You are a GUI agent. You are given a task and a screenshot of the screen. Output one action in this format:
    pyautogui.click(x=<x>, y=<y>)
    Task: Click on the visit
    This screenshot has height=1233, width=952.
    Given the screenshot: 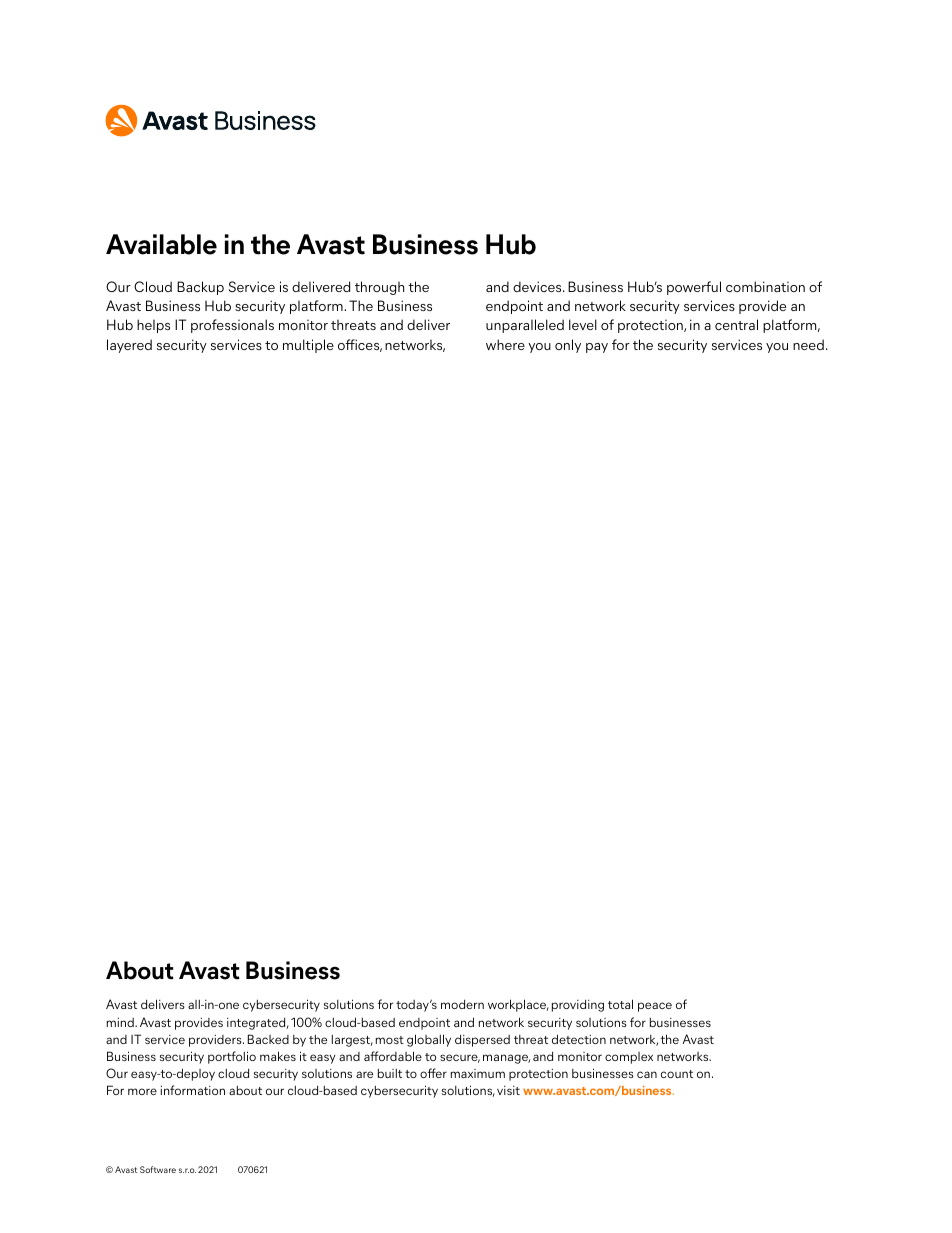 What is the action you would take?
    pyautogui.click(x=508, y=1090)
